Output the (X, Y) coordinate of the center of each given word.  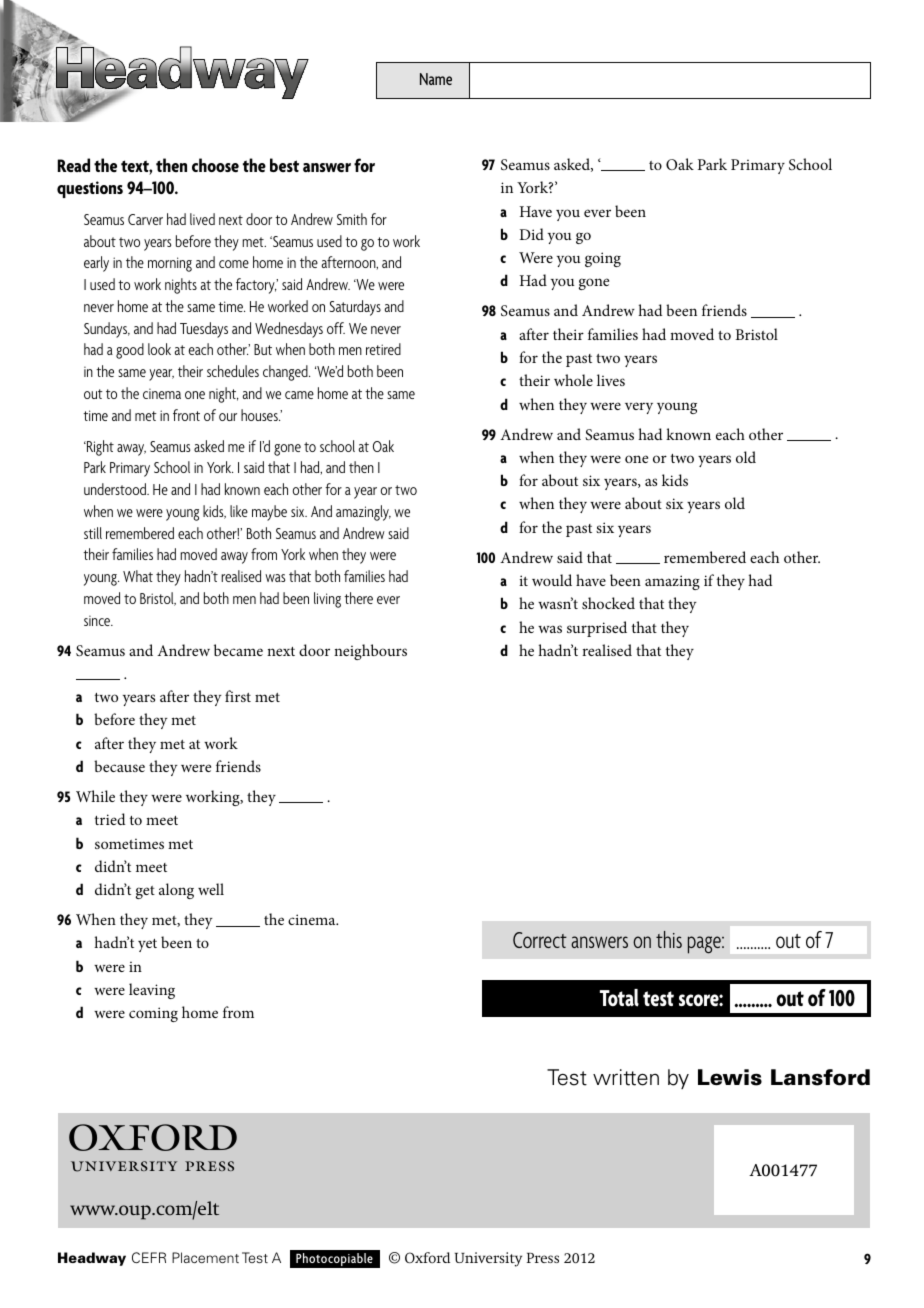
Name (436, 79)
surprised (597, 629)
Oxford (427, 1258)
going (603, 259)
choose (215, 165)
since (98, 620)
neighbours (370, 652)
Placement (205, 1257)
